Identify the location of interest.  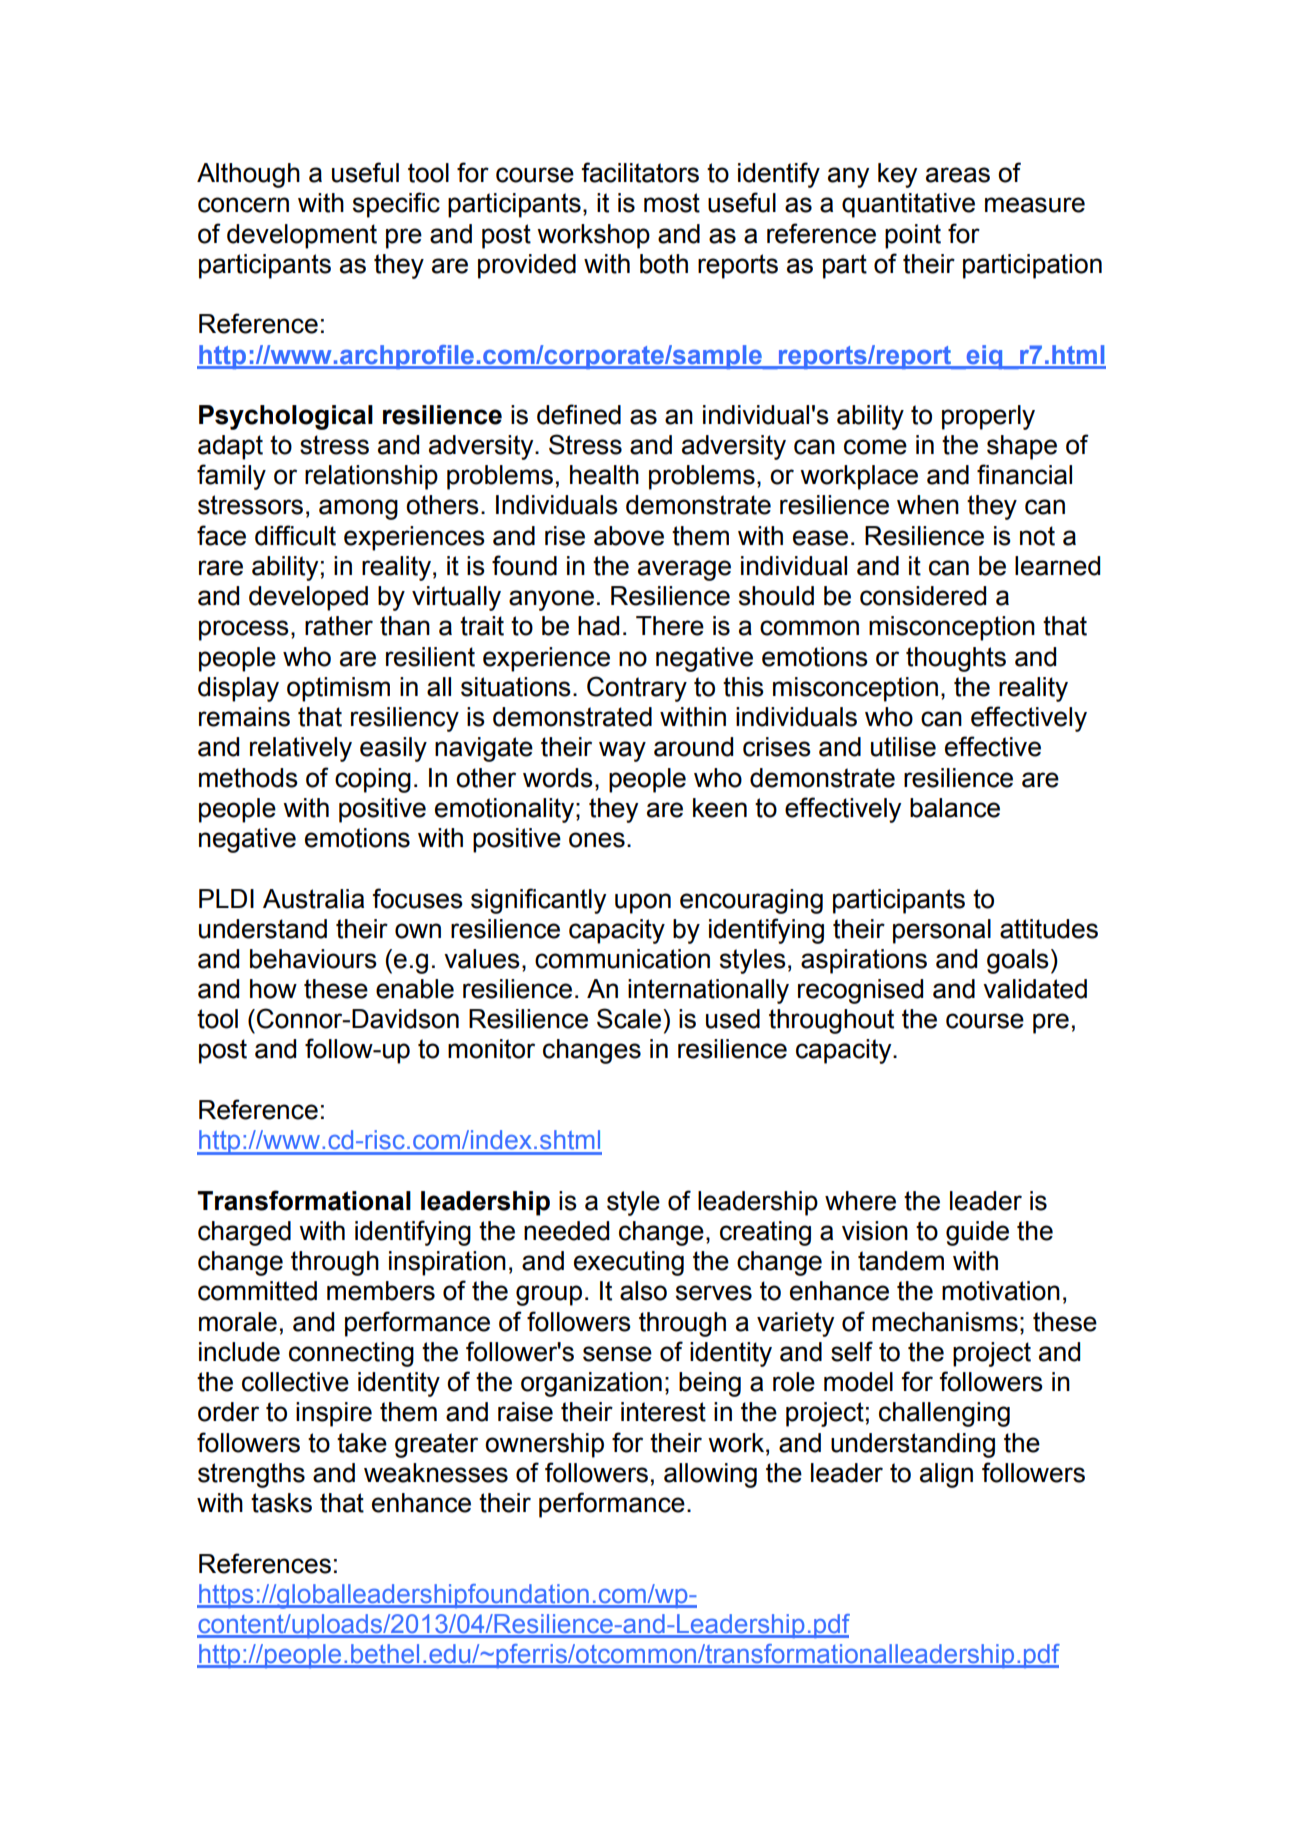
(663, 1412).
